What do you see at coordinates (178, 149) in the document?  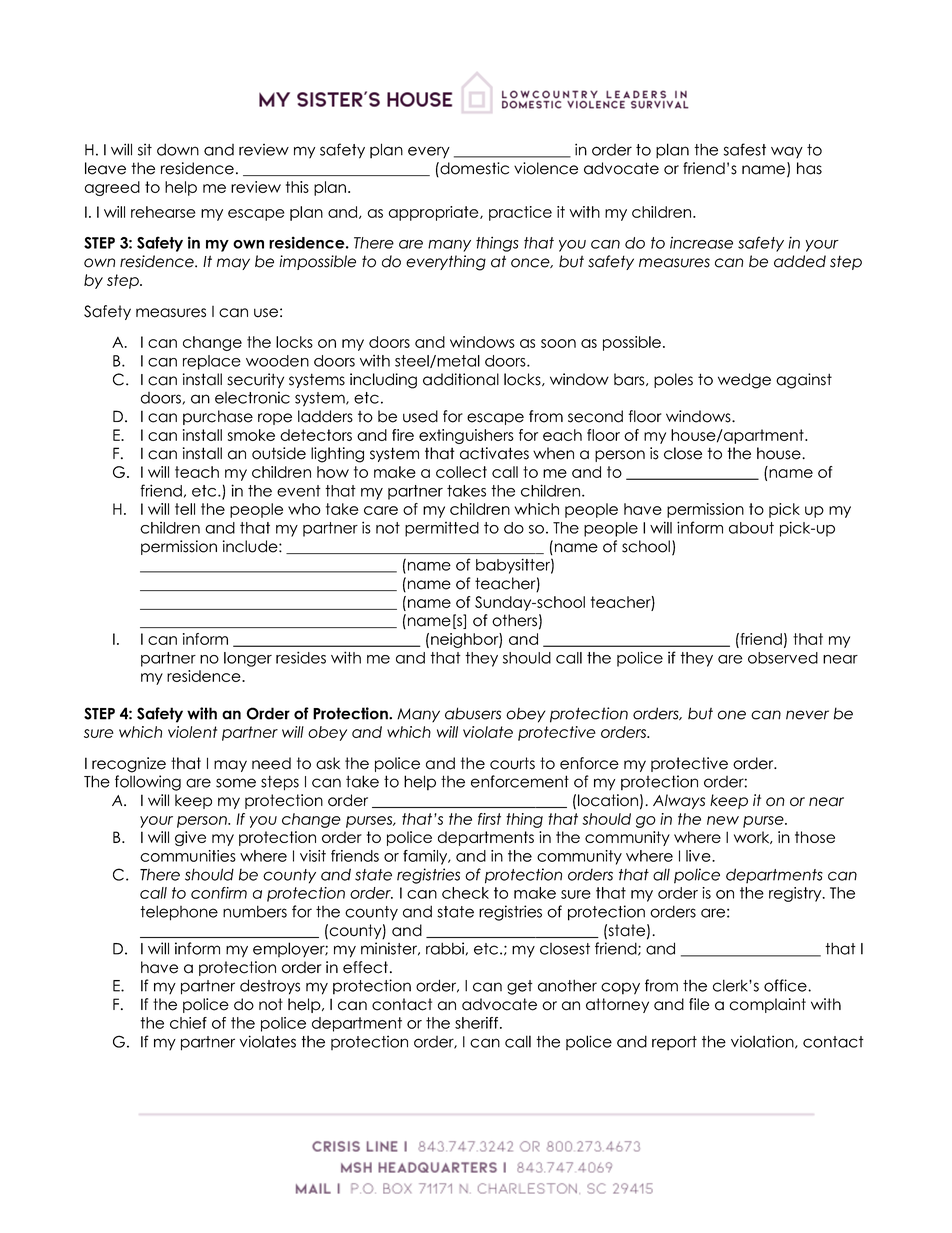 I see `down` at bounding box center [178, 149].
